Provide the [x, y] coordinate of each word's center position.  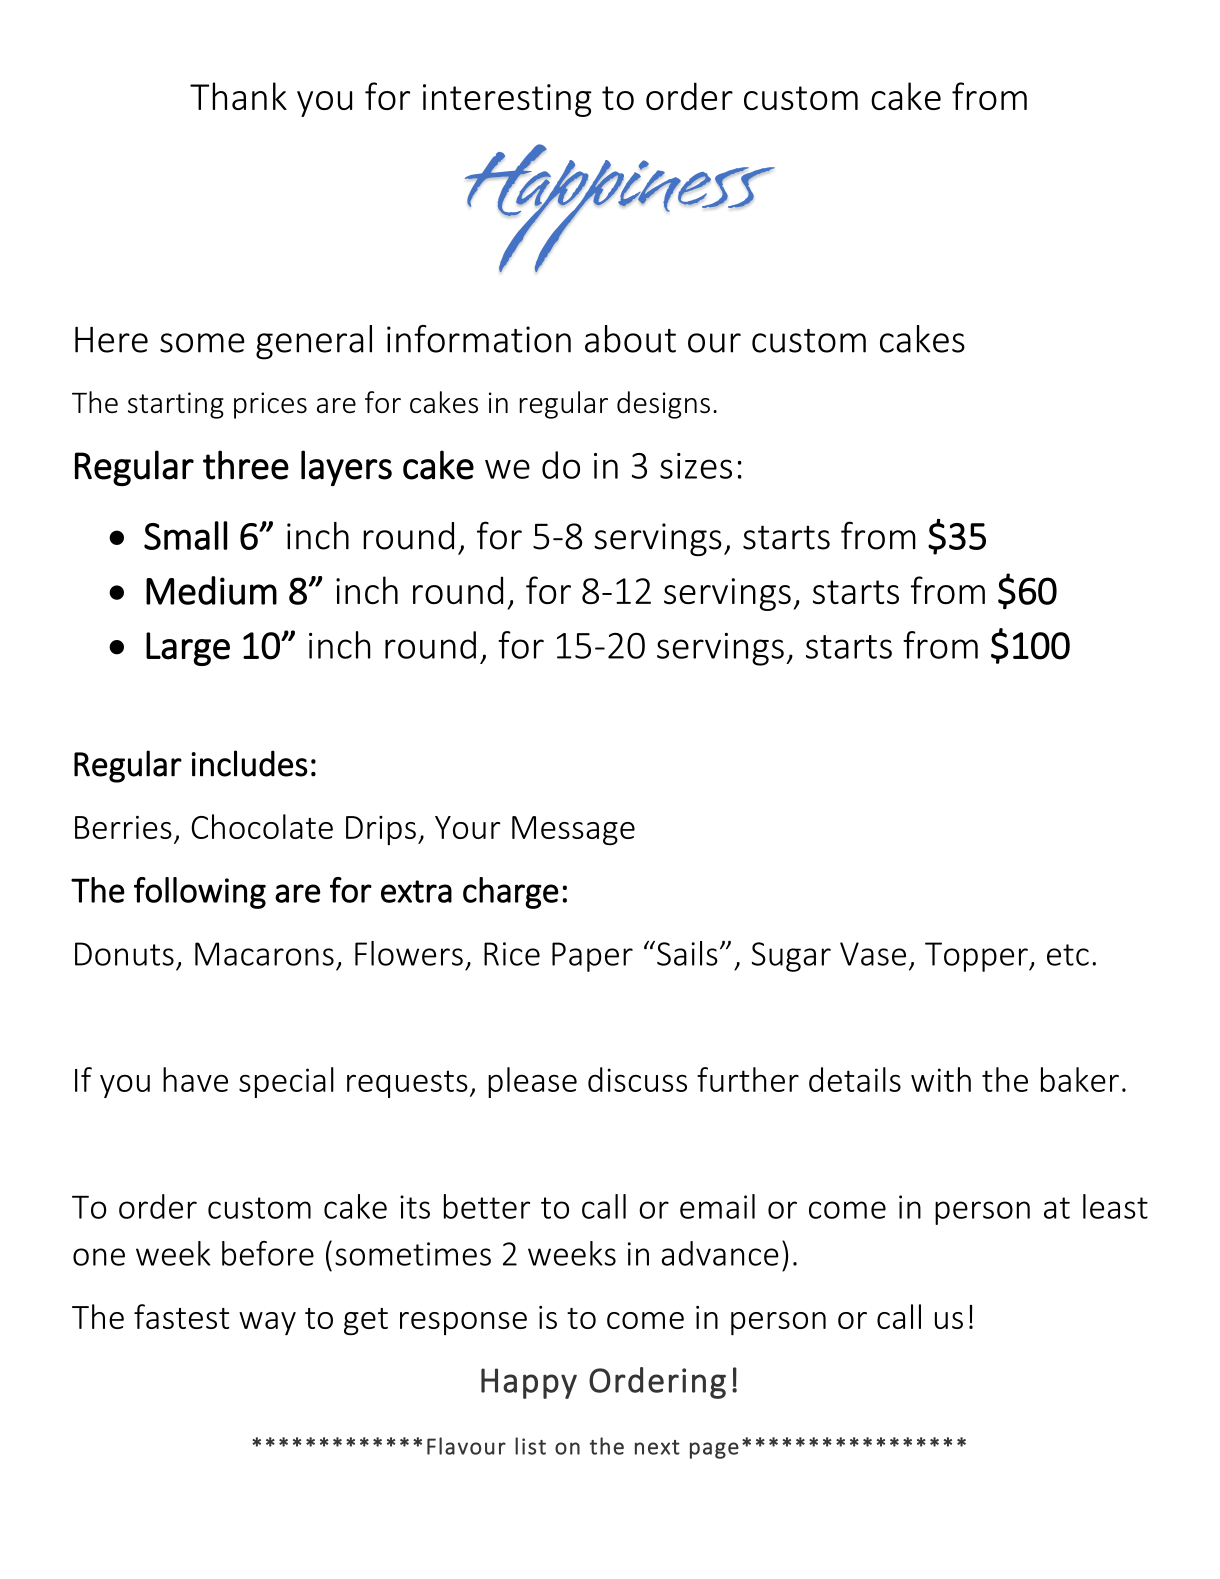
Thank [238, 96]
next [657, 1447]
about [630, 339]
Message [573, 830]
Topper [977, 957]
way [267, 1323]
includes [250, 763]
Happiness [620, 208]
